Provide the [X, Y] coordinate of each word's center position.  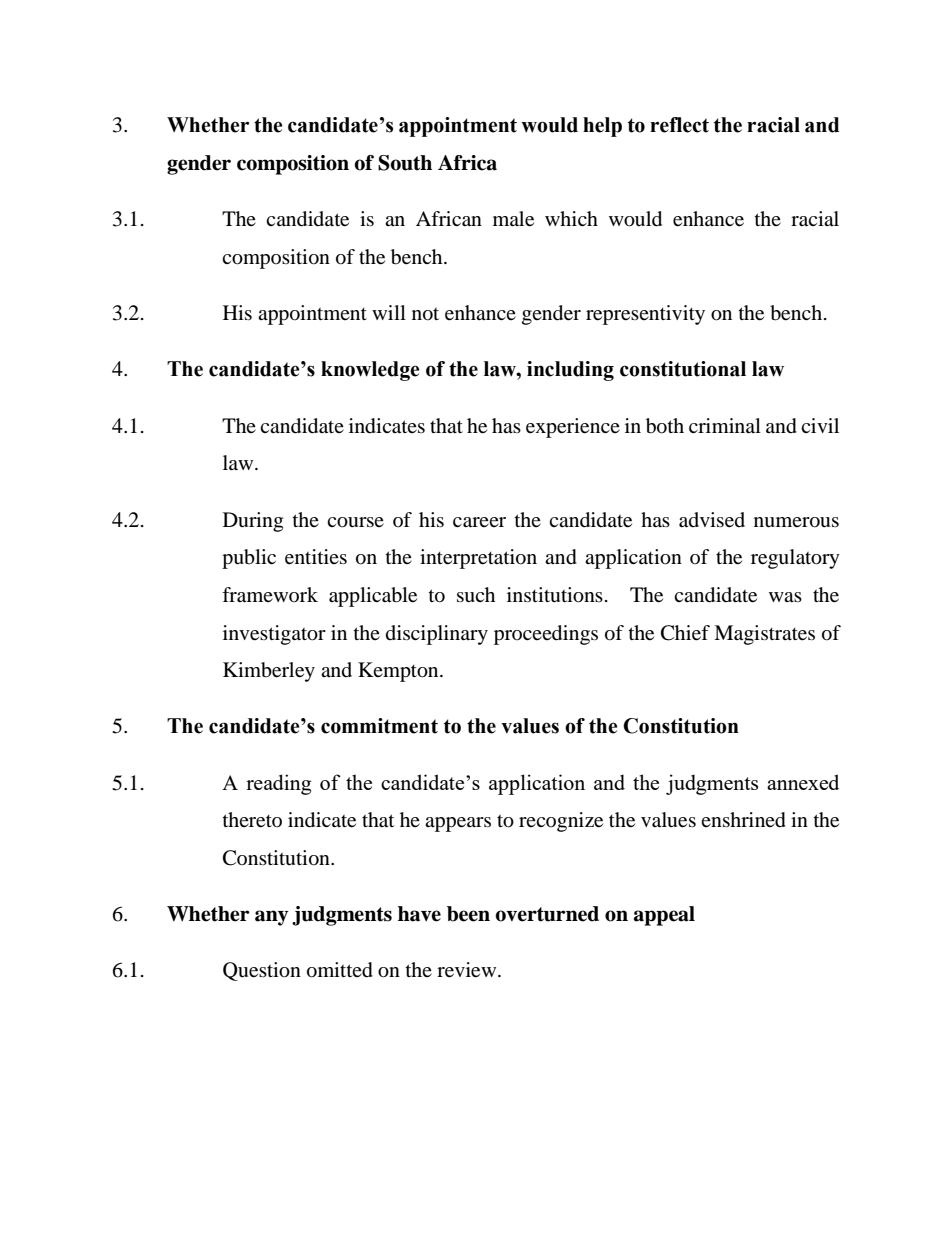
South [405, 163]
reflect [679, 125]
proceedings [546, 635]
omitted [340, 970]
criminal [725, 425]
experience [573, 428]
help [602, 127]
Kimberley [269, 672]
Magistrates [764, 635]
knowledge [370, 371]
